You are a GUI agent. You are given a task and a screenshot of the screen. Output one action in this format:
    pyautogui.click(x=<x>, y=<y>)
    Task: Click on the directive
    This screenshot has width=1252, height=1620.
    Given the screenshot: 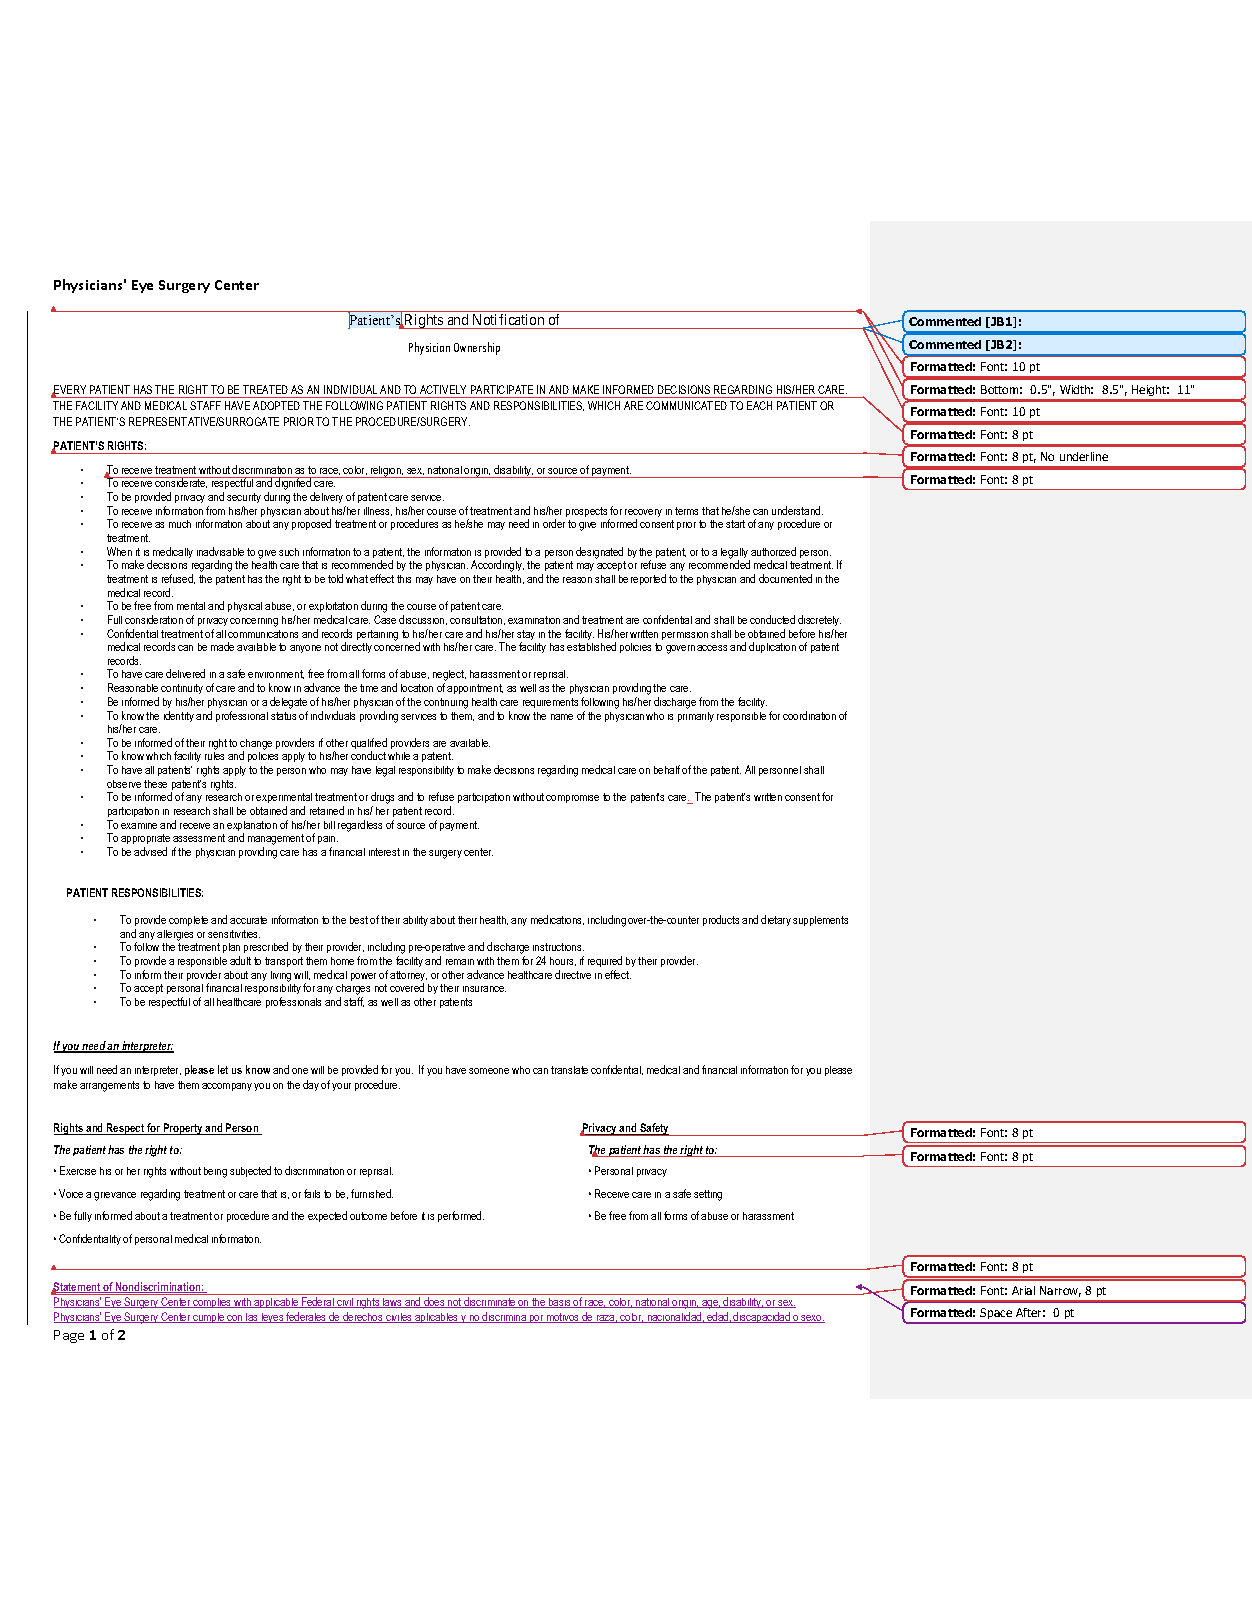 What is the action you would take?
    pyautogui.click(x=573, y=974)
